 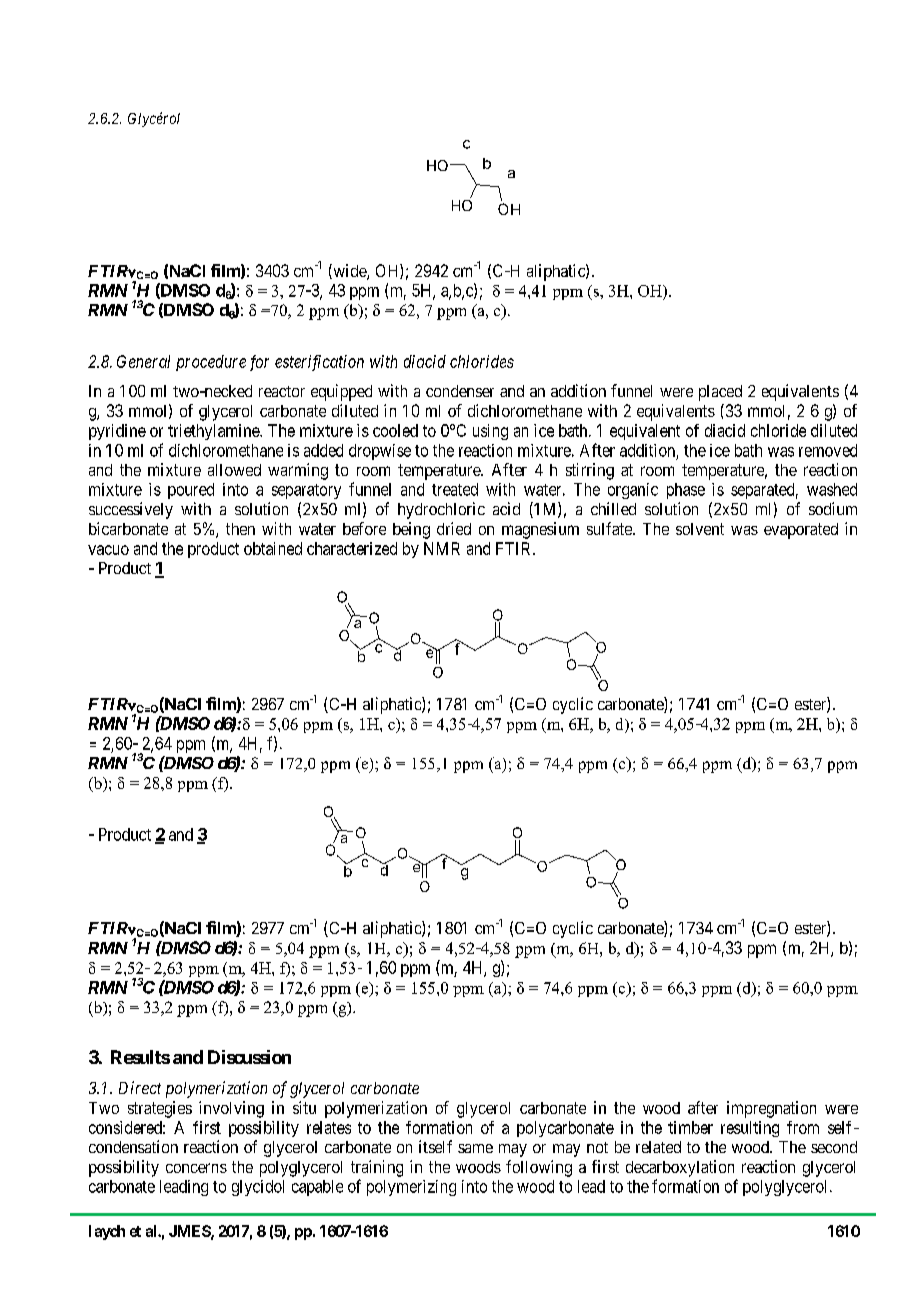 I want to click on procedure, so click(x=211, y=363).
